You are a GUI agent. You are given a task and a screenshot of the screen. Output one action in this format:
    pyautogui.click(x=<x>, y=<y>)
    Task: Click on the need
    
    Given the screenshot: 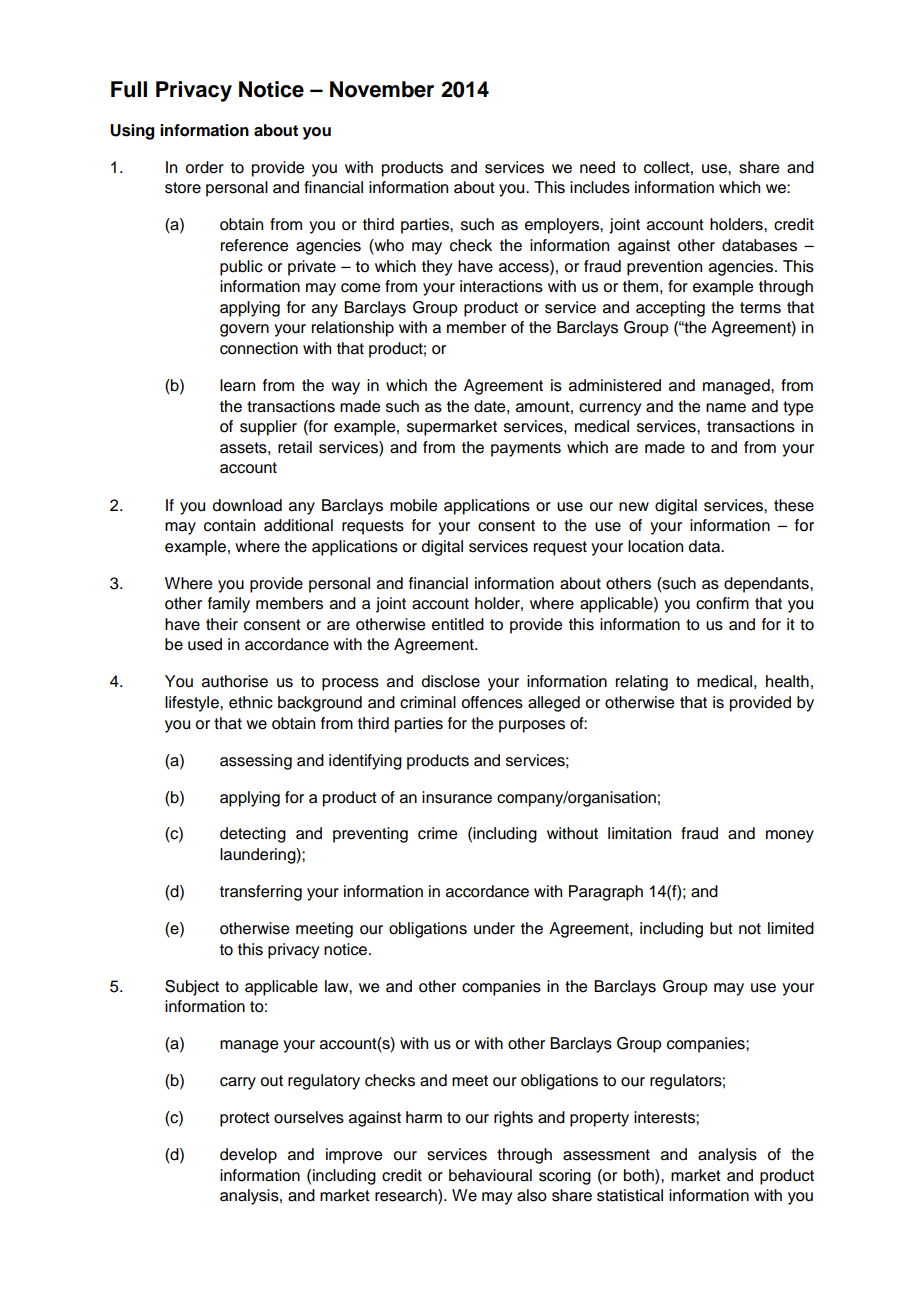 What is the action you would take?
    pyautogui.click(x=597, y=167)
